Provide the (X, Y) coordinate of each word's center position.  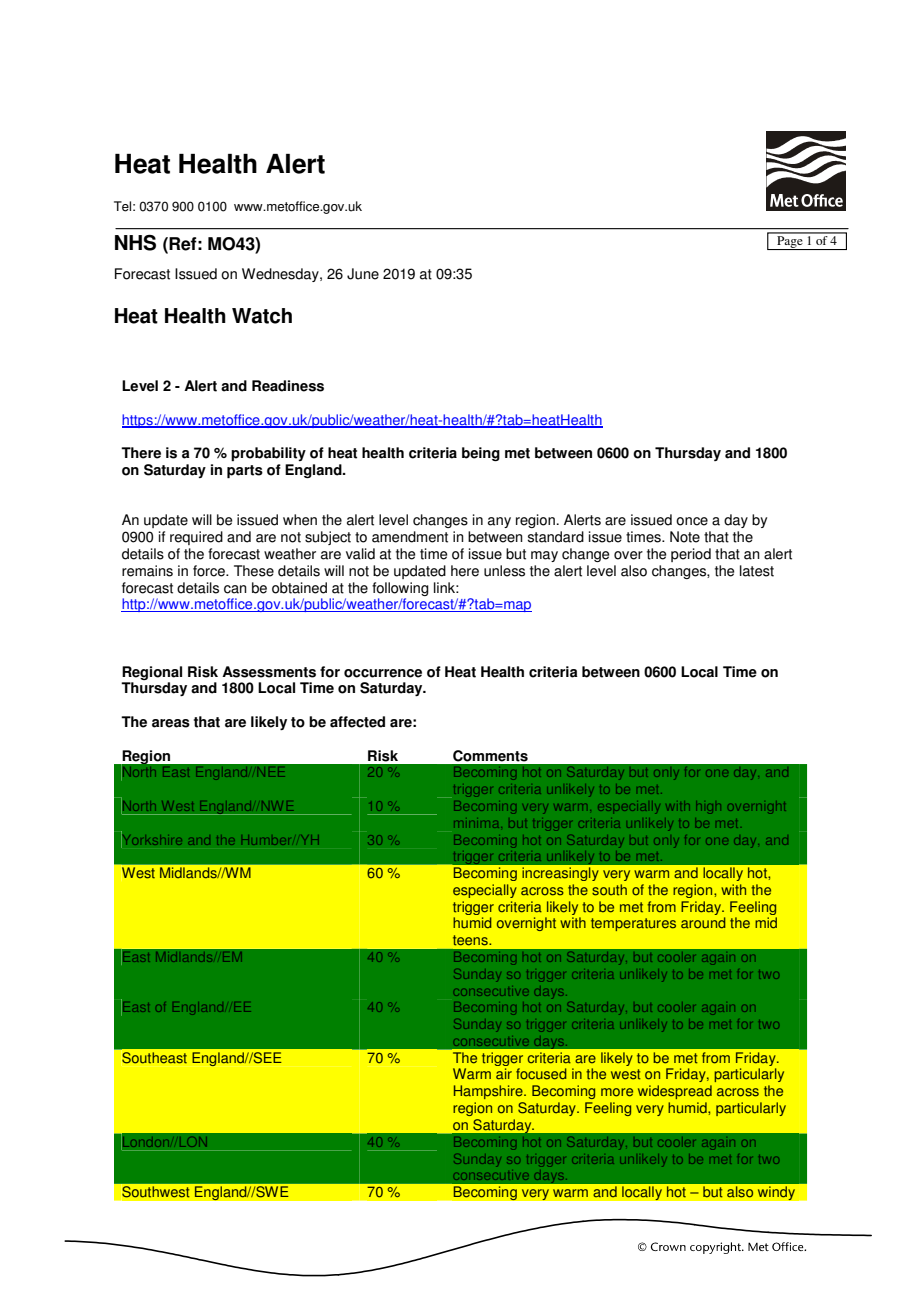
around (703, 923)
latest (757, 571)
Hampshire (489, 1092)
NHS (135, 243)
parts (245, 472)
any (499, 522)
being (481, 454)
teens (471, 940)
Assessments (269, 672)
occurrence (383, 673)
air (504, 1074)
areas (171, 723)
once (692, 521)
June (363, 274)
